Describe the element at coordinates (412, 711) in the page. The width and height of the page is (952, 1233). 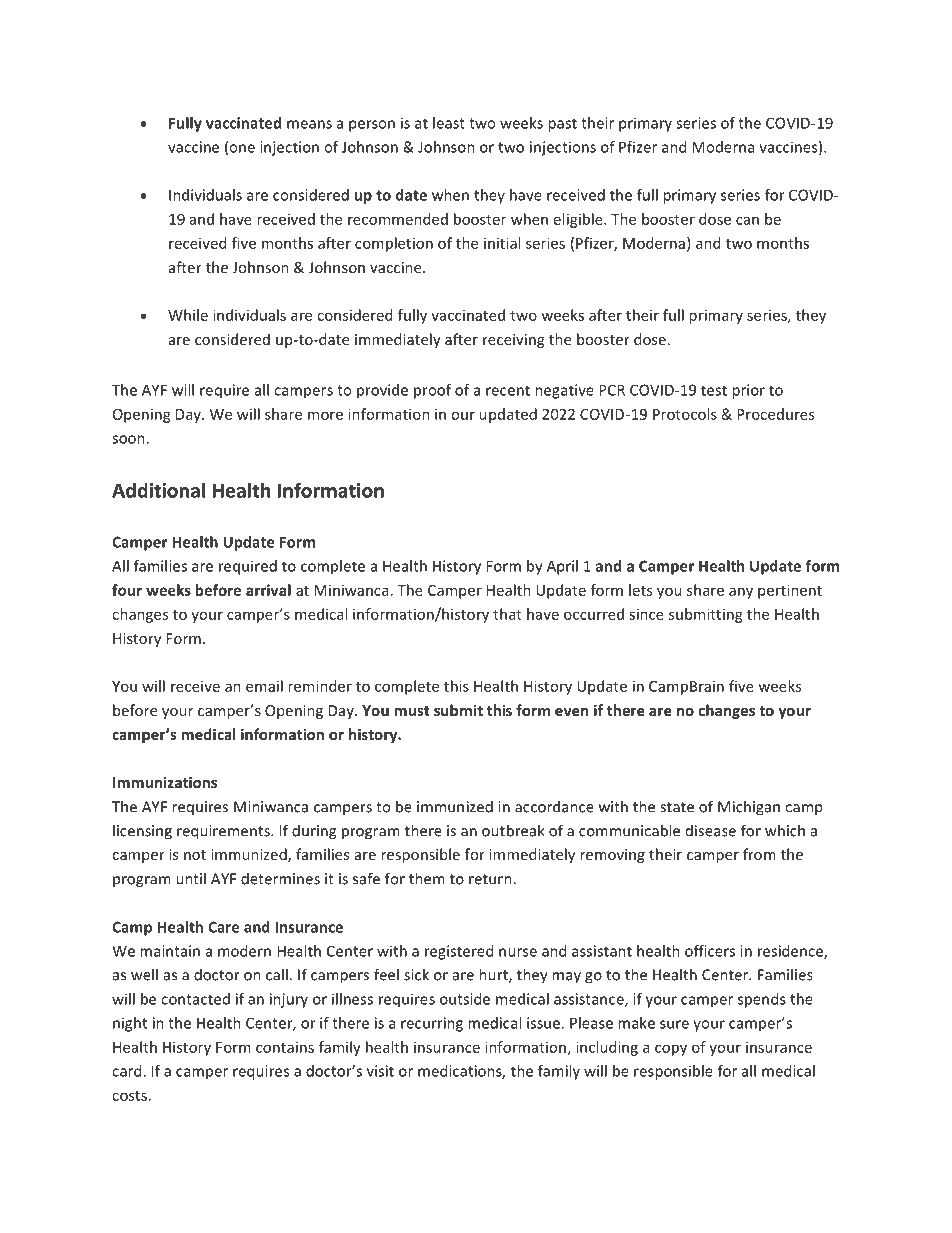
I see `must` at that location.
